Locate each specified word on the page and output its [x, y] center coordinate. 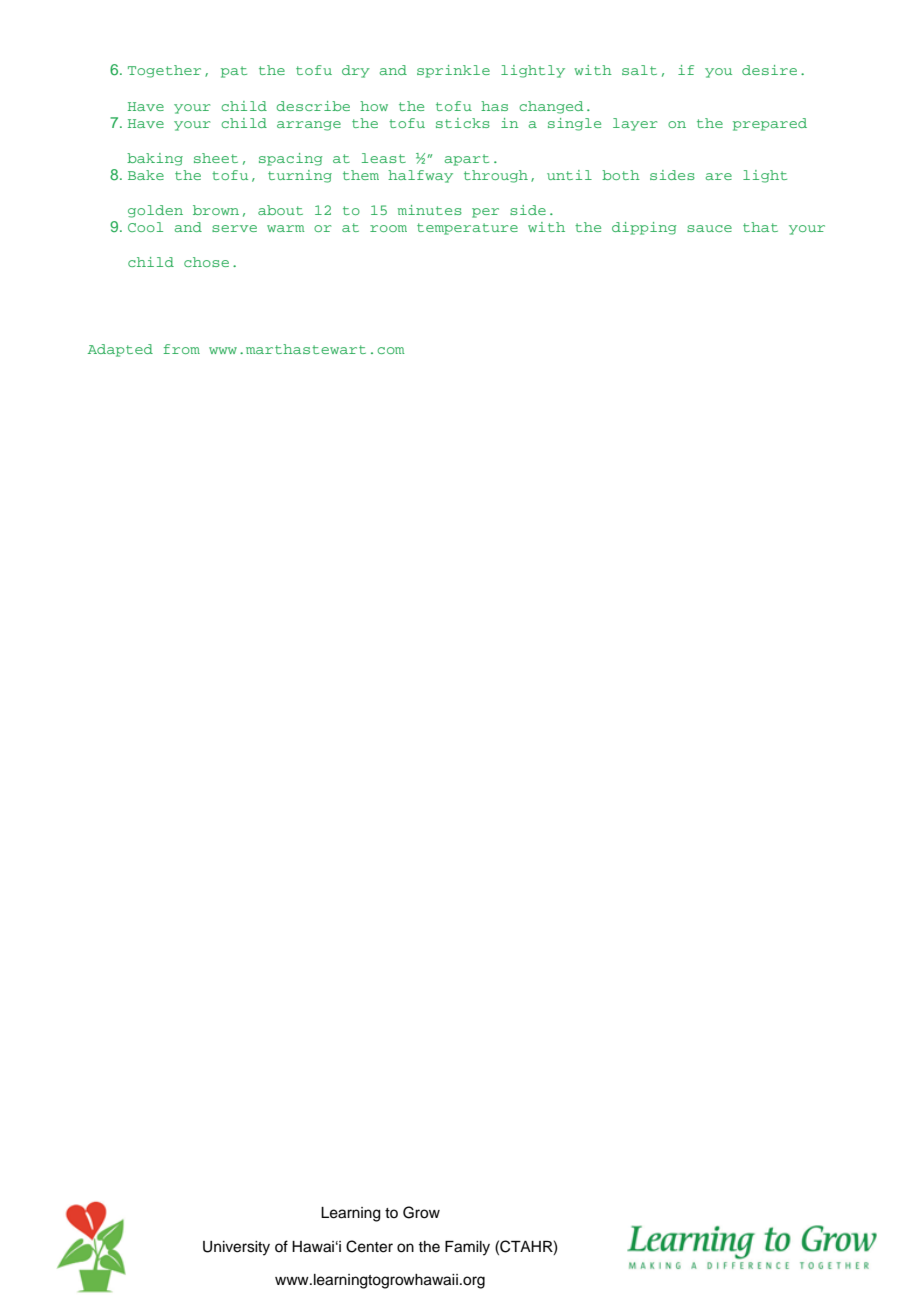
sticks [463, 123]
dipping [644, 228]
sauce [709, 228]
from [182, 349]
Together [164, 71]
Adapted [120, 350]
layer [635, 124]
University [236, 1248]
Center [369, 1246]
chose [206, 262]
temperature [467, 229]
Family [467, 1248]
